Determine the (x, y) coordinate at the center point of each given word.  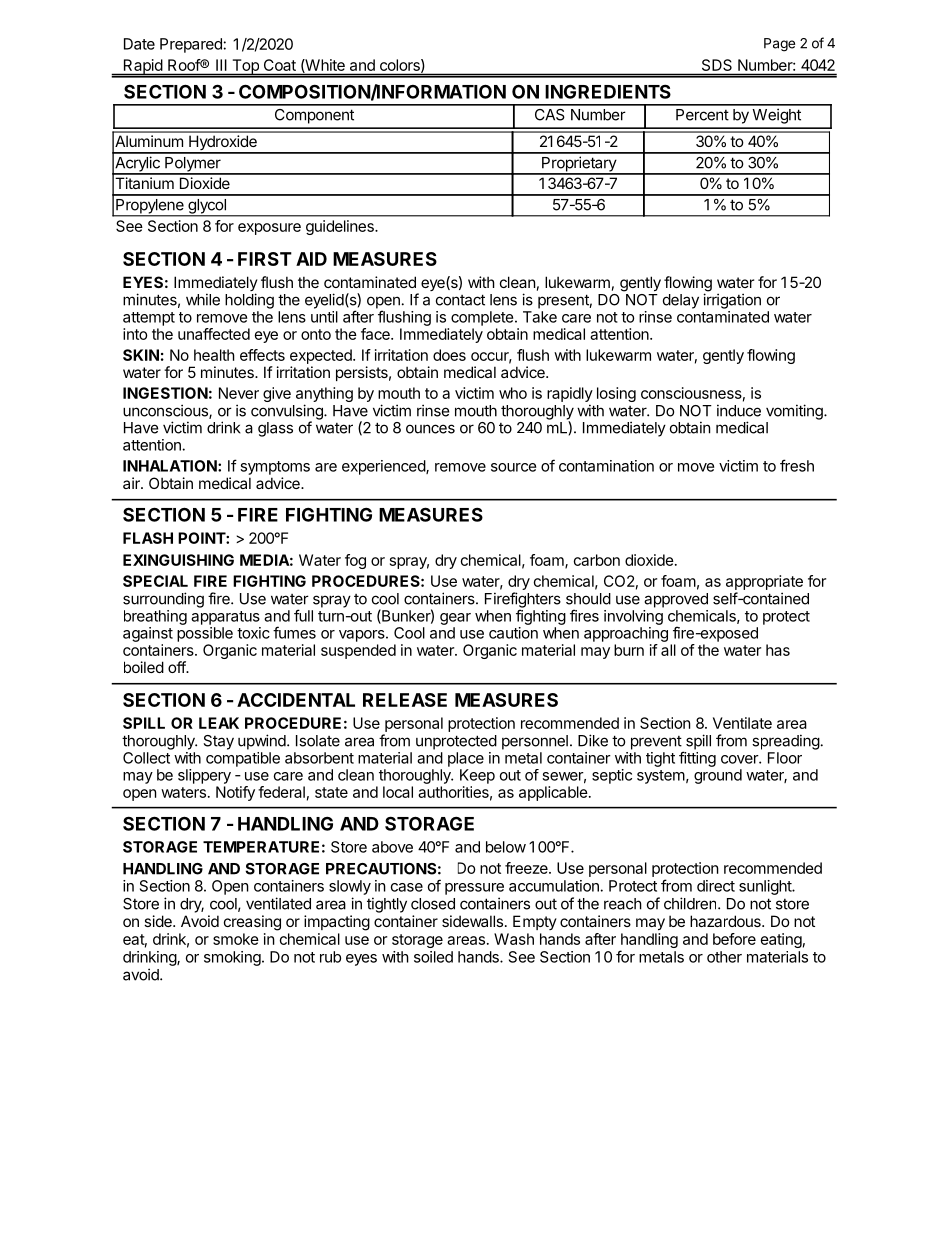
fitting (697, 759)
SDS (717, 65)
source (513, 467)
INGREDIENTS (608, 91)
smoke (236, 939)
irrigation (732, 301)
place (466, 759)
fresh (797, 465)
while (203, 299)
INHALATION (171, 466)
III (221, 65)
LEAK (219, 723)
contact (460, 300)
